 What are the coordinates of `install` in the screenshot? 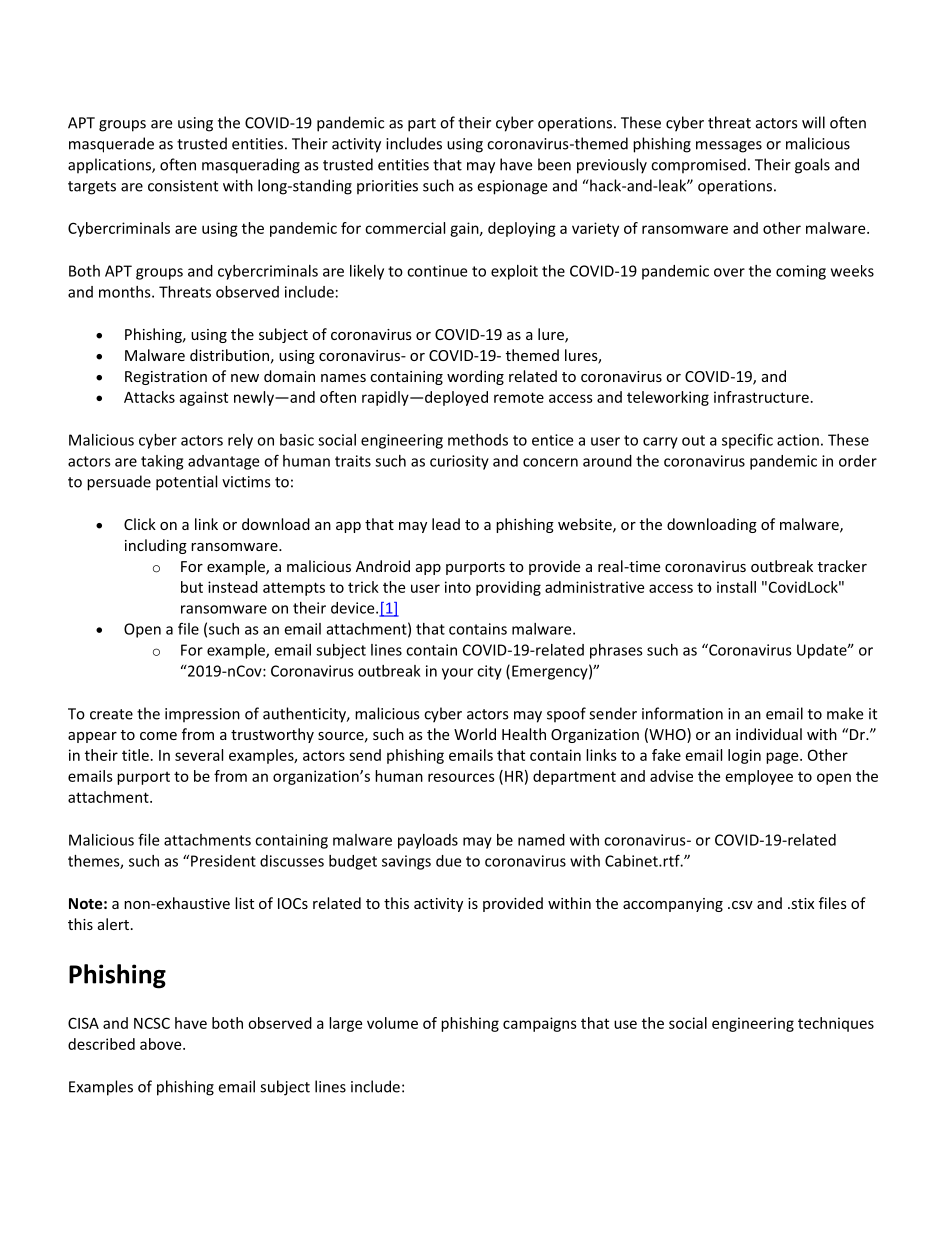 It's located at (736, 587).
